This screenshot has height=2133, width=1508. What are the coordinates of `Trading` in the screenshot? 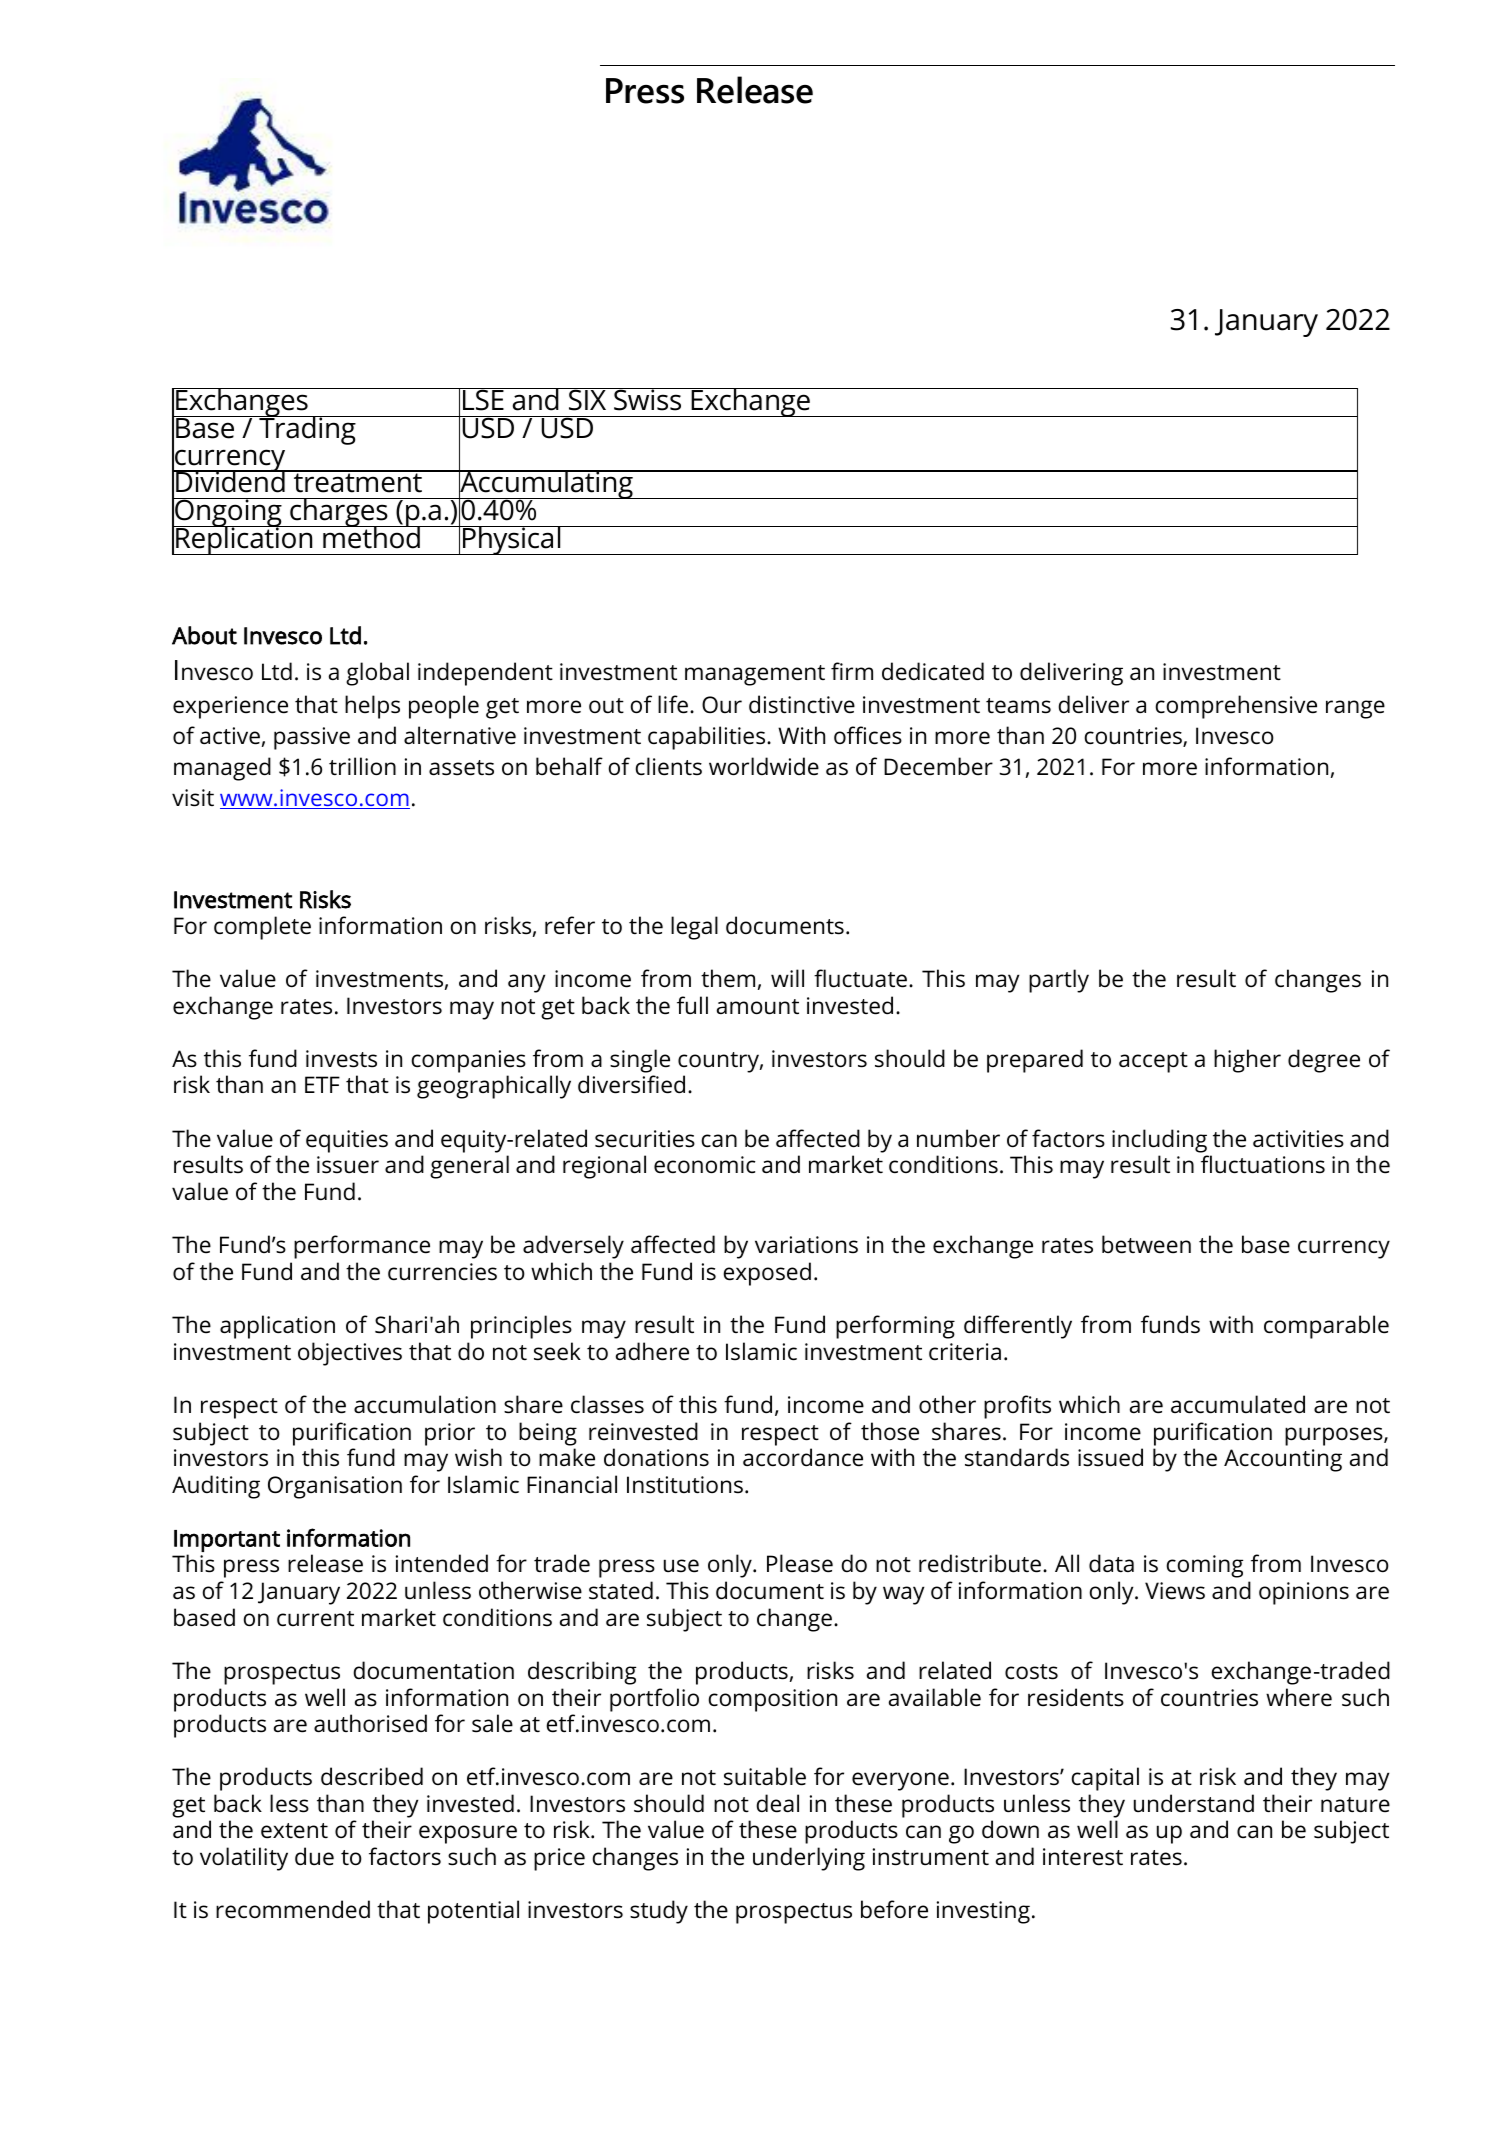 It's located at (307, 430).
